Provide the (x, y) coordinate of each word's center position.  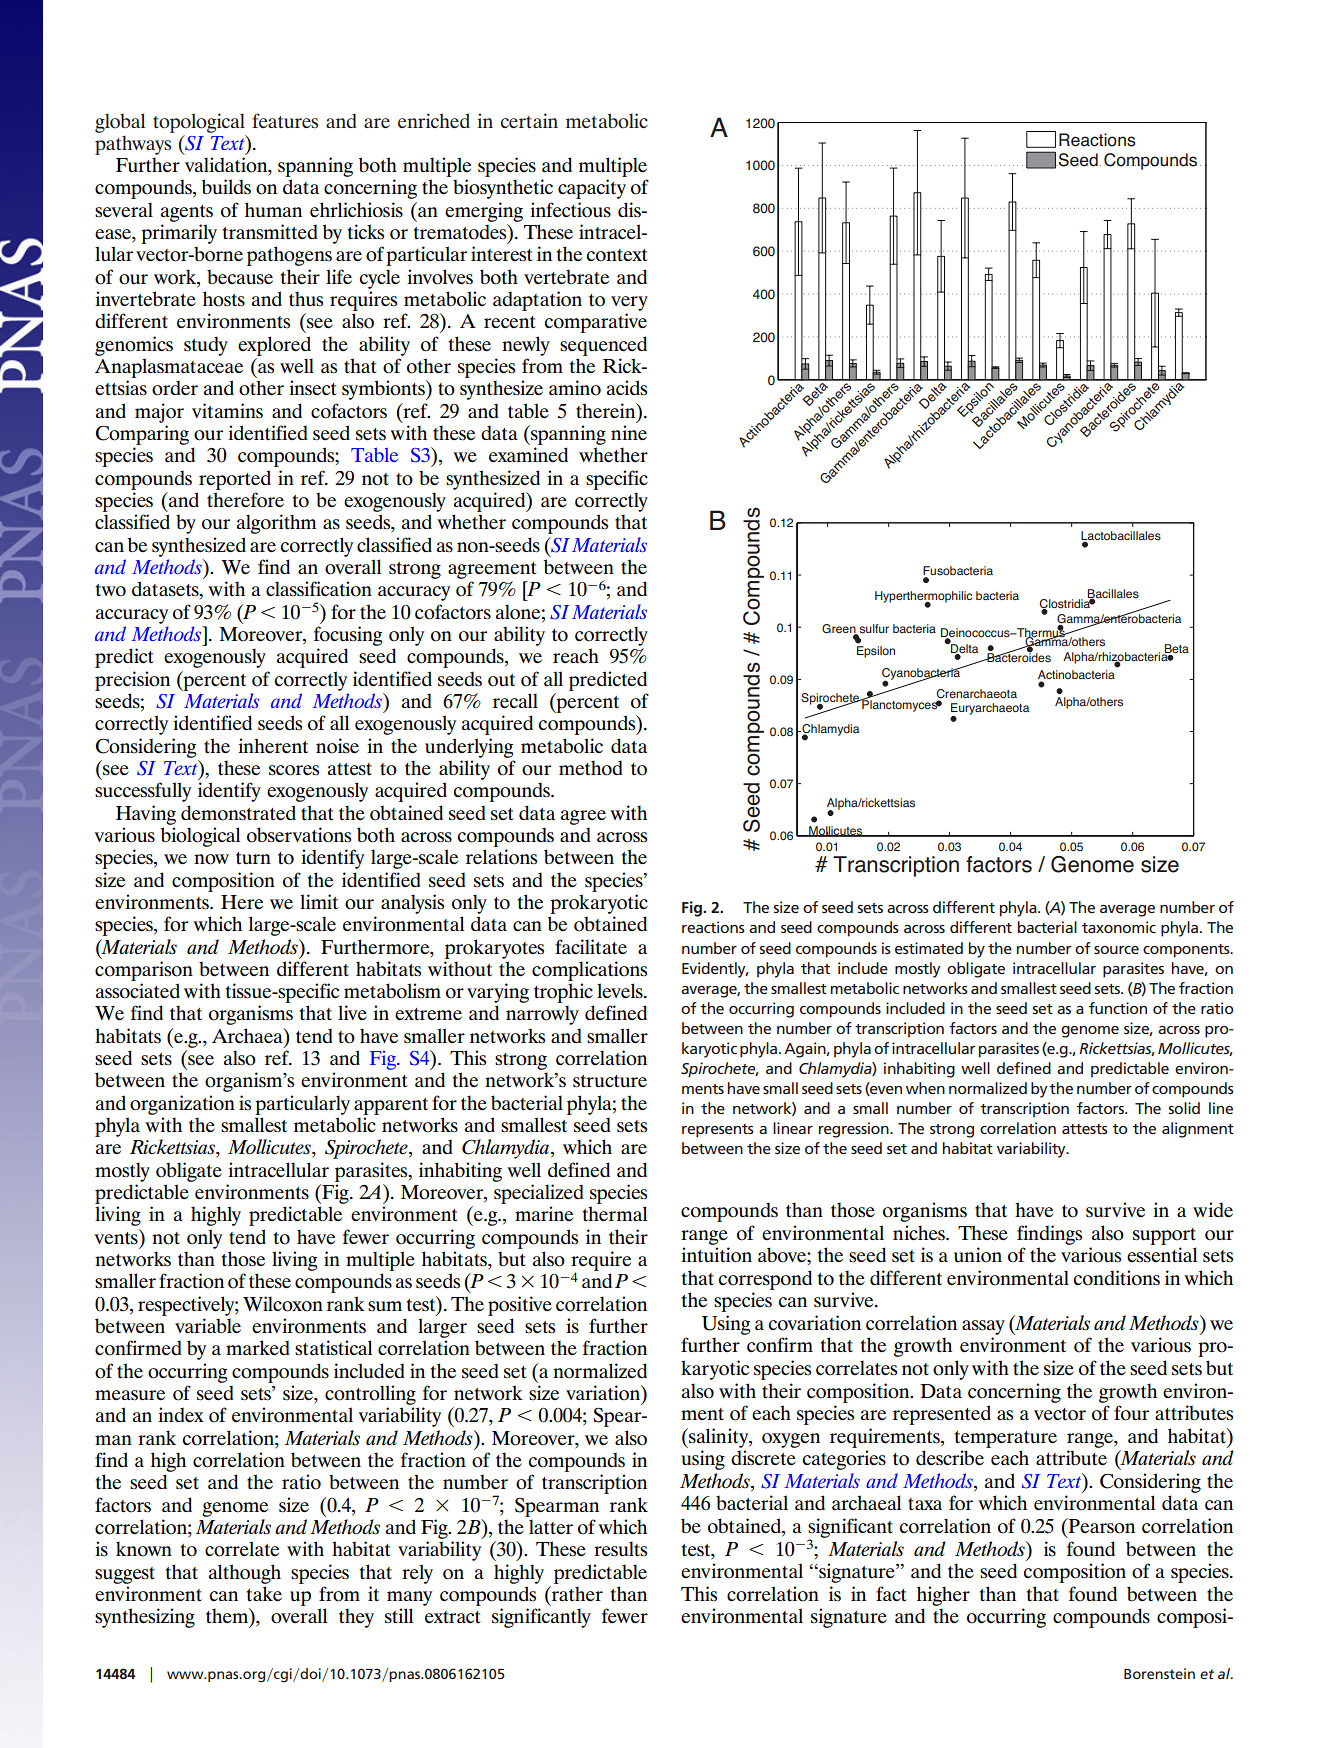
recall (515, 701)
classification (319, 589)
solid (1184, 1108)
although (245, 1574)
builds (226, 187)
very (629, 303)
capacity (592, 189)
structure (610, 1081)
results (620, 1549)
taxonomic (1119, 927)
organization (182, 1105)
